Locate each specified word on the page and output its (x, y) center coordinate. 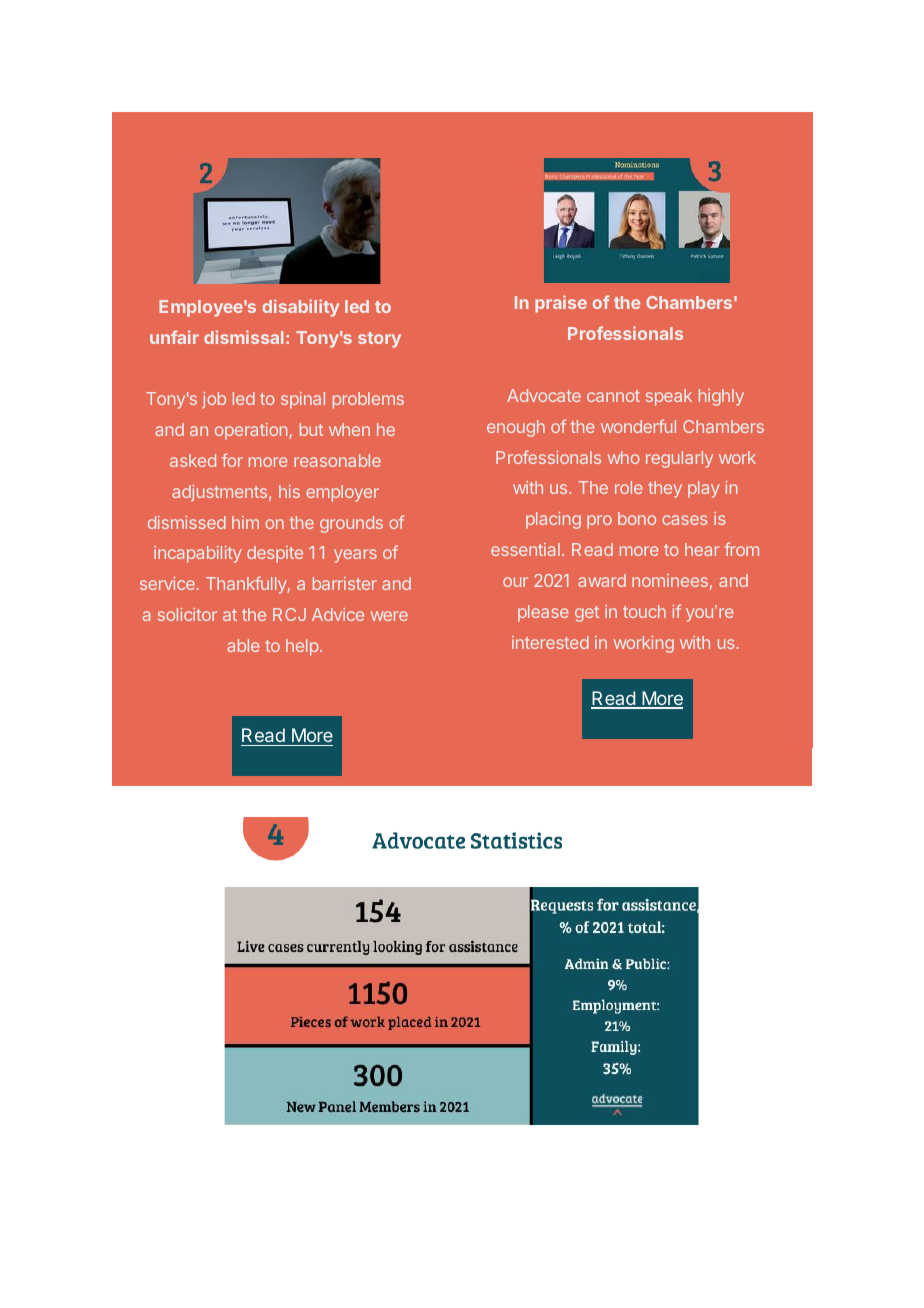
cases (684, 520)
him (245, 522)
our (515, 582)
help (302, 647)
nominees (670, 580)
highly (721, 397)
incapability (198, 554)
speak (669, 397)
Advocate (544, 395)
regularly (679, 459)
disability (301, 308)
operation (252, 431)
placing (553, 520)
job (214, 400)
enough (516, 428)
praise (561, 304)
